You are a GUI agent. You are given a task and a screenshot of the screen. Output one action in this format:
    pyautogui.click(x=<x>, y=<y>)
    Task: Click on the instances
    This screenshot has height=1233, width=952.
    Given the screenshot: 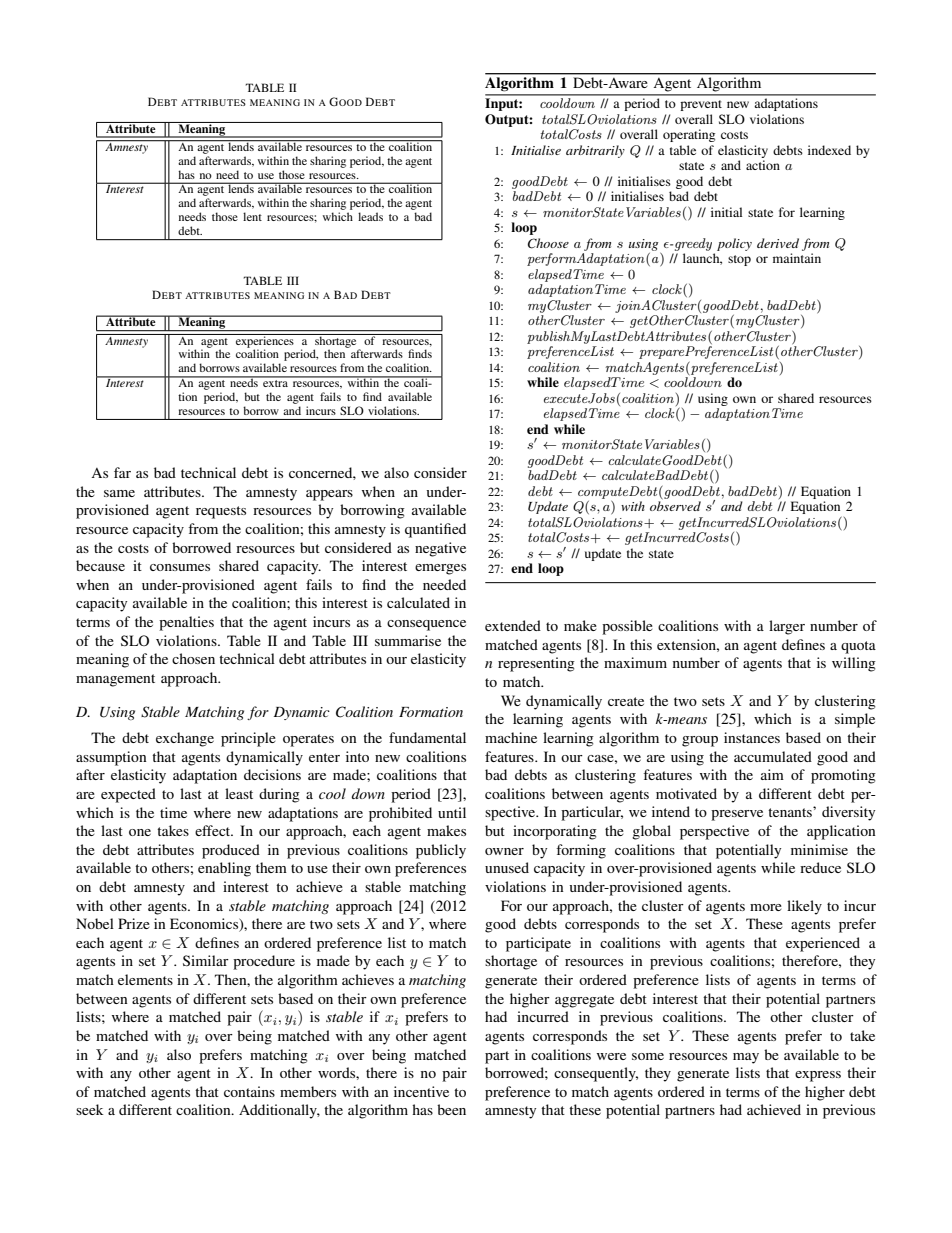 What is the action you would take?
    pyautogui.click(x=752, y=737)
